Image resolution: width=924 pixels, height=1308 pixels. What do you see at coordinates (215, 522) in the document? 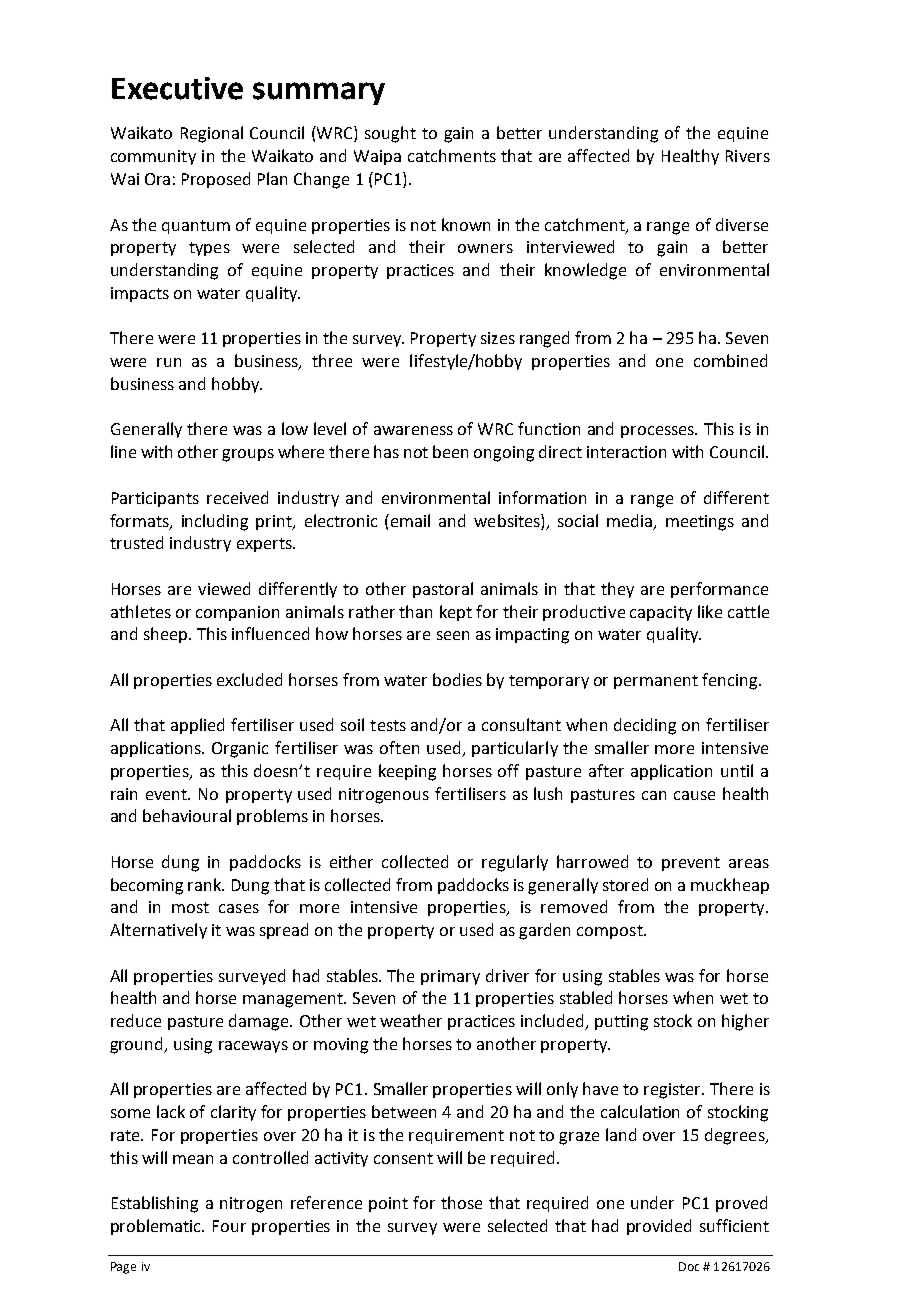
I see `including` at bounding box center [215, 522].
